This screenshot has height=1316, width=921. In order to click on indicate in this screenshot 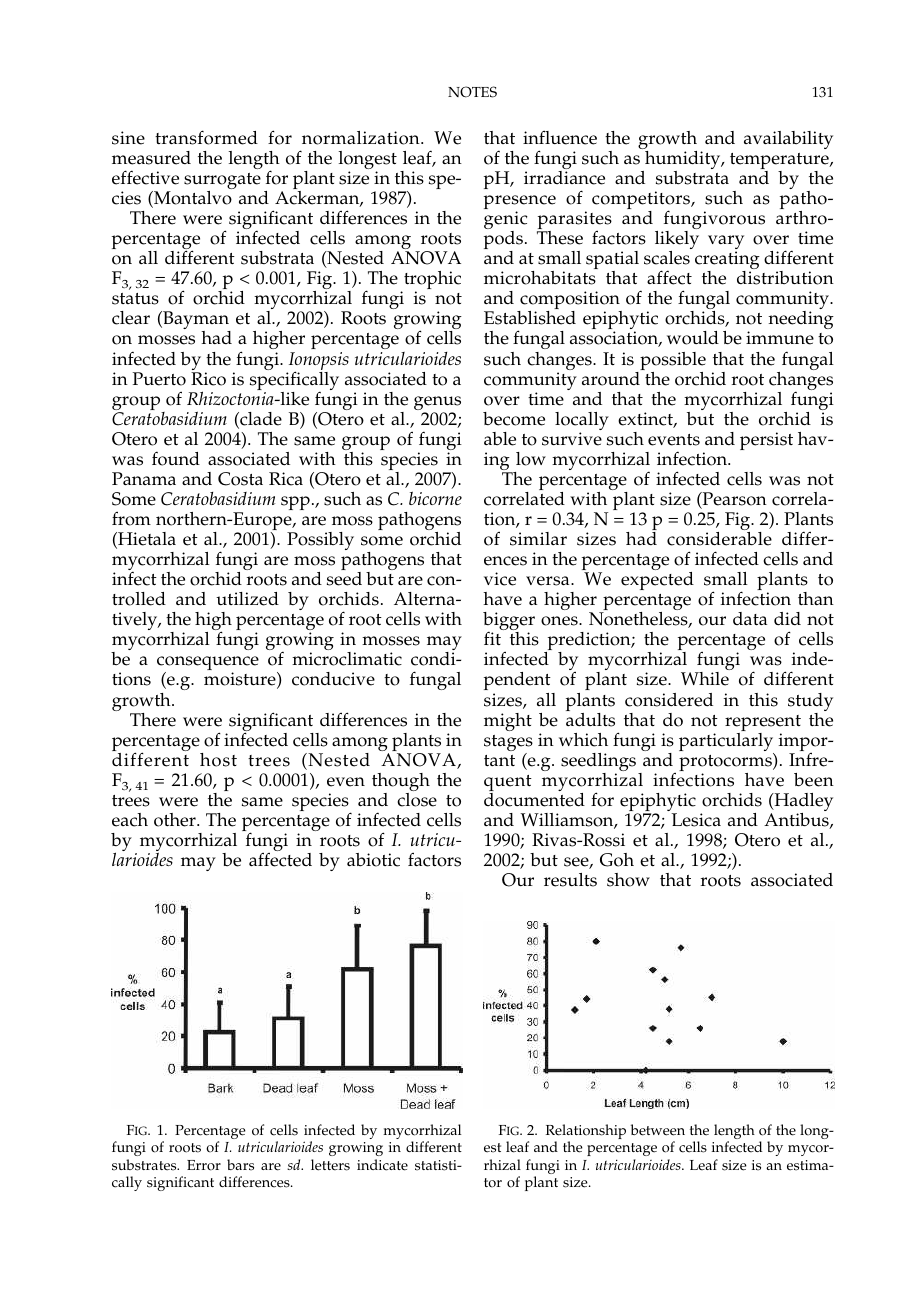, I will do `click(382, 1165)`.
